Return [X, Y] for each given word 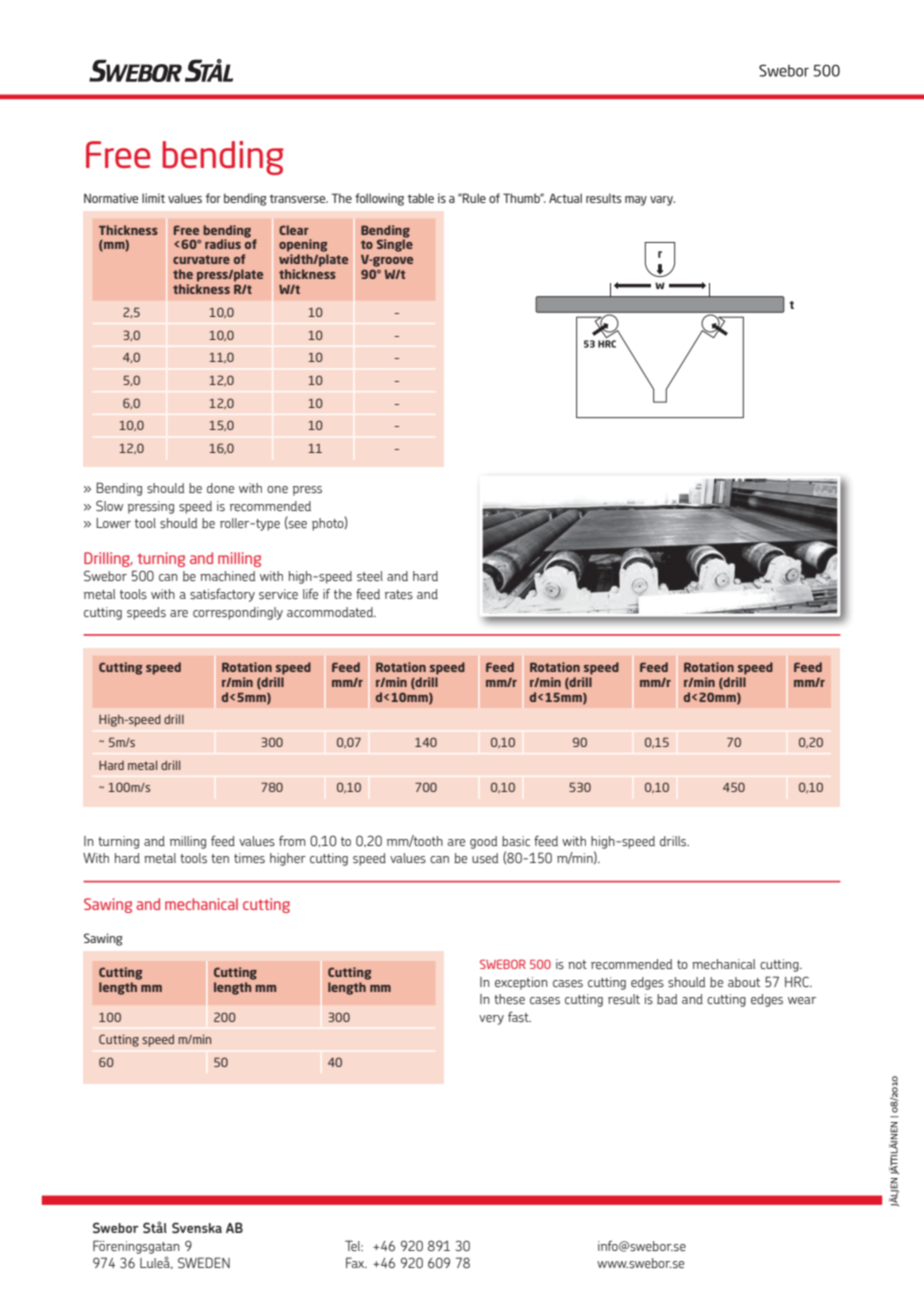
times [249, 858]
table [420, 198]
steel [370, 576]
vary [662, 201]
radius [223, 244]
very [491, 1020]
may [636, 201]
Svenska [197, 1228]
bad [667, 999]
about [744, 982]
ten [220, 858]
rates [399, 595]
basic [516, 841]
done [220, 488]
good [483, 842]
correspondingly [238, 613]
